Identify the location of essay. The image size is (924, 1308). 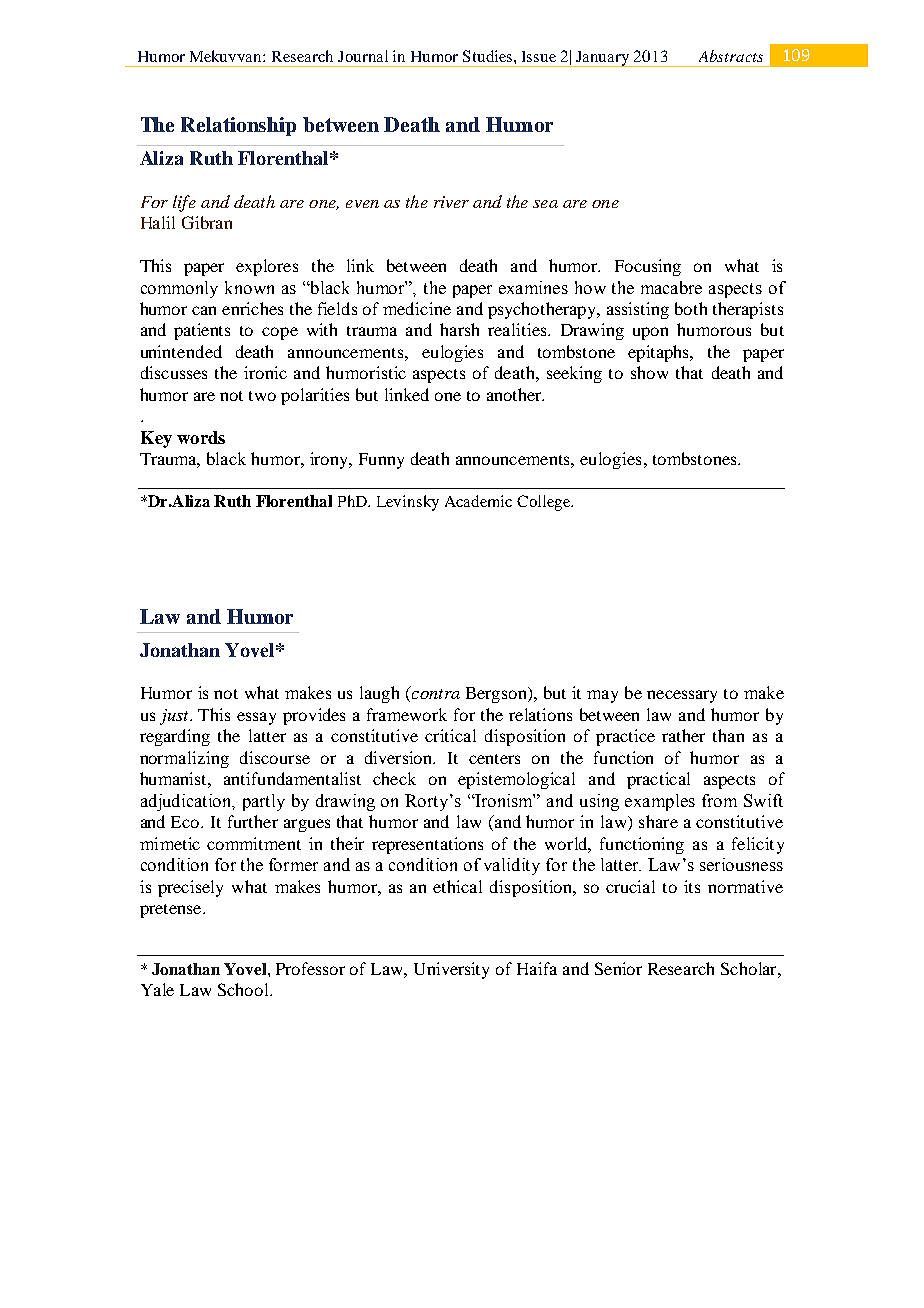
(256, 718).
